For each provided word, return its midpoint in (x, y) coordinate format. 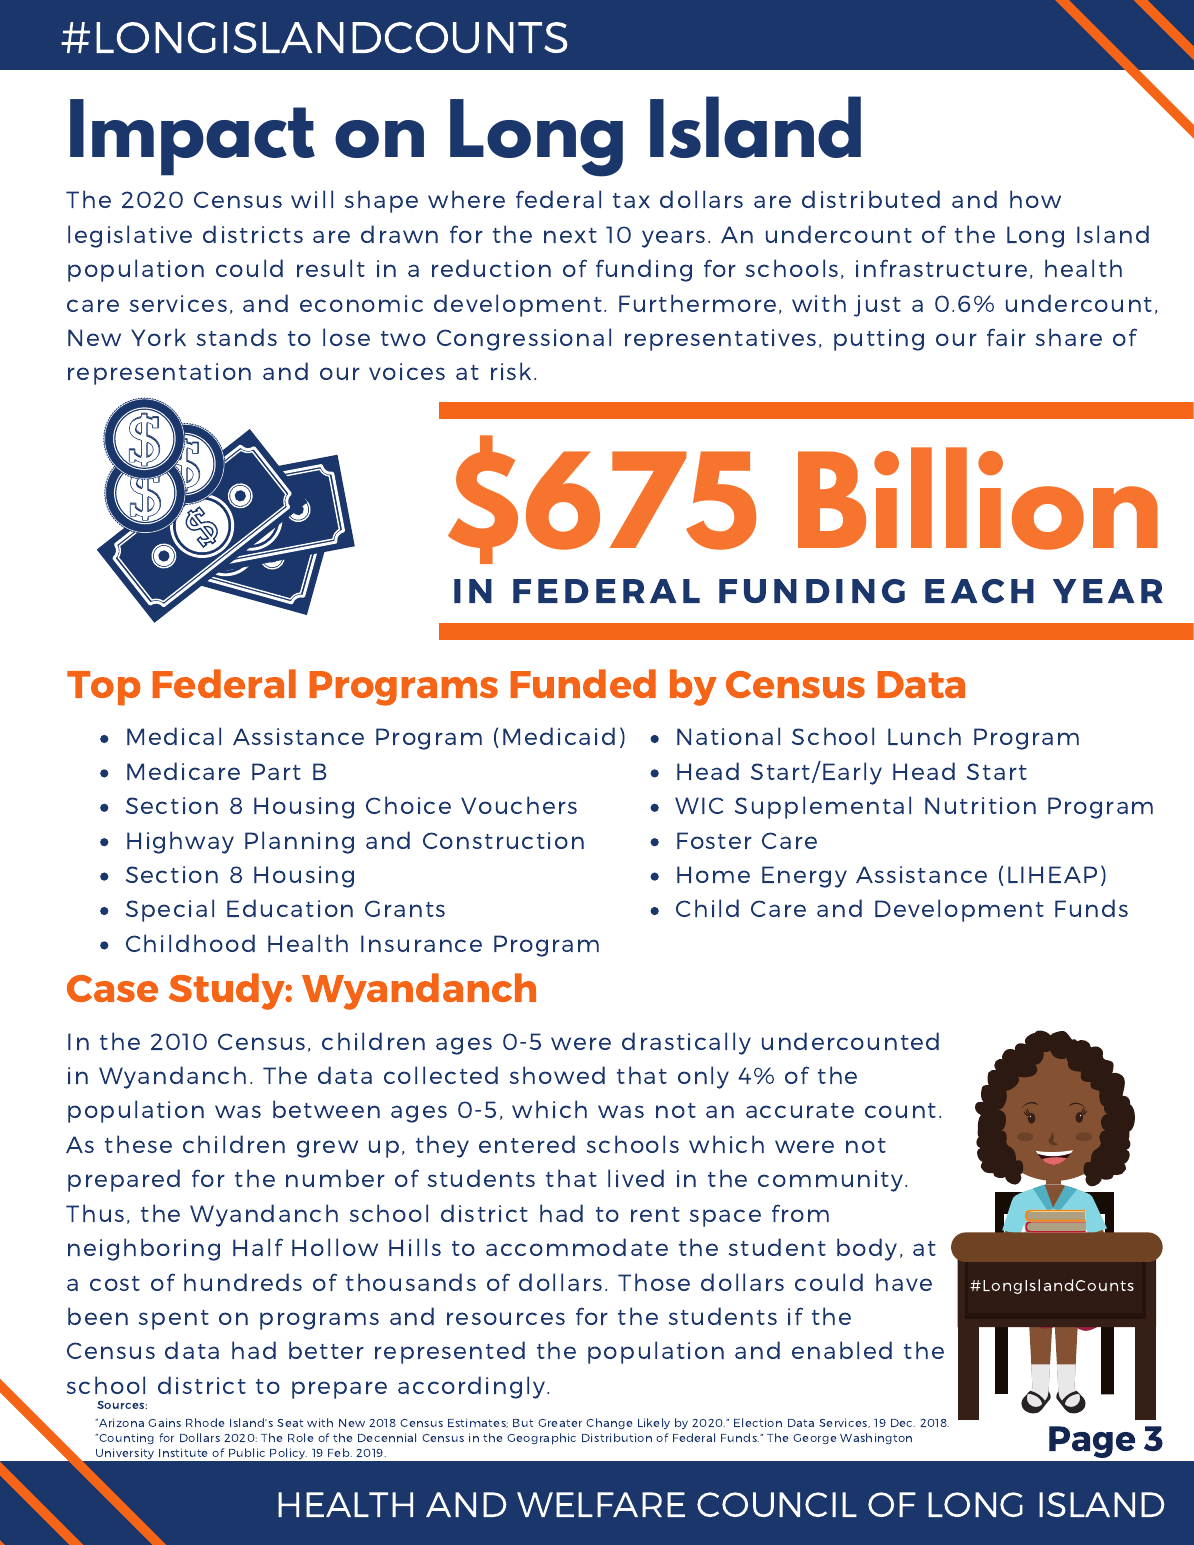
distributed (871, 199)
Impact (192, 137)
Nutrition (980, 805)
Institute (183, 1452)
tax (631, 200)
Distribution (617, 1437)
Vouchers (519, 805)
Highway (180, 842)
